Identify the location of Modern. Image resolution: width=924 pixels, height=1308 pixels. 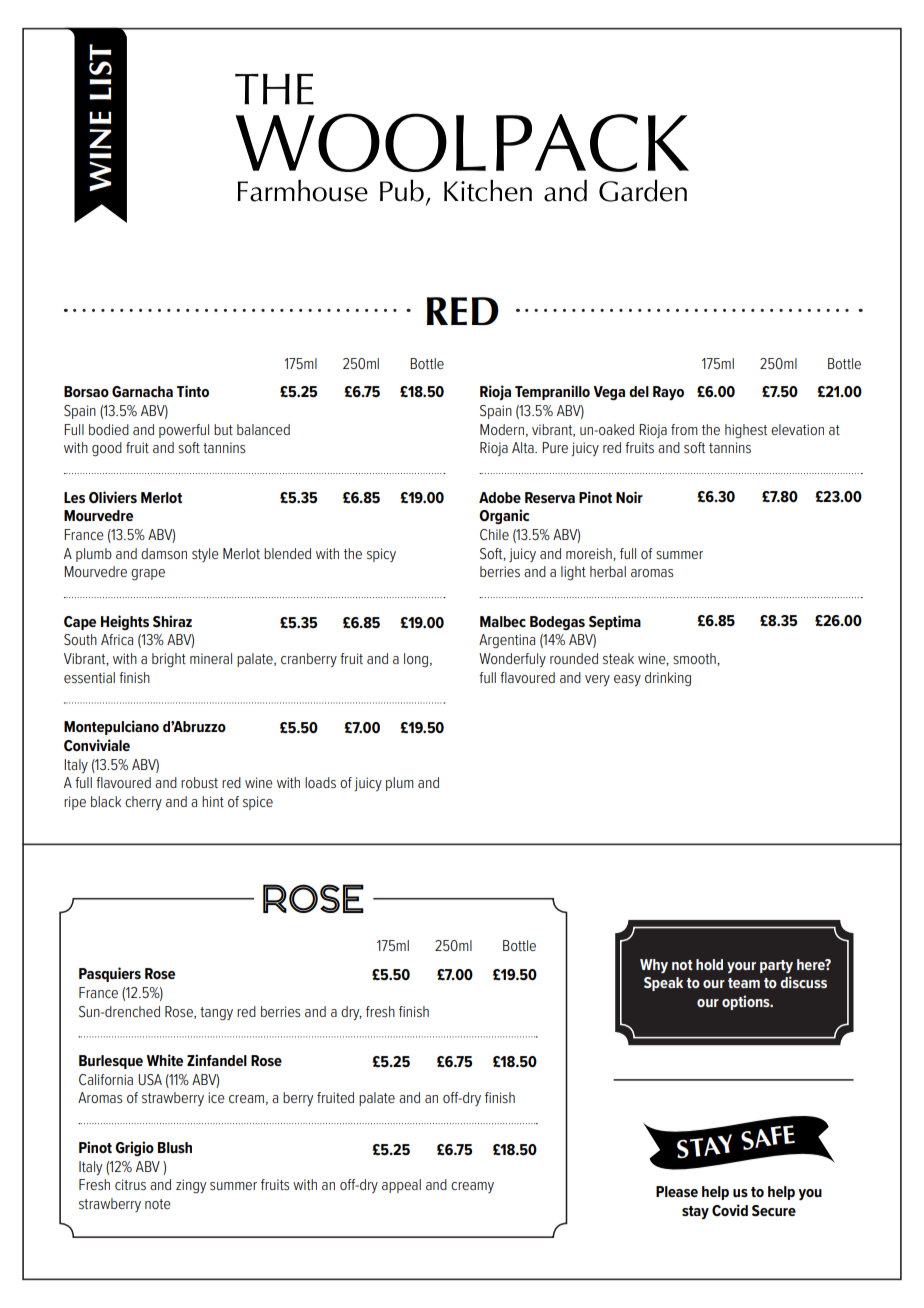
(502, 429).
